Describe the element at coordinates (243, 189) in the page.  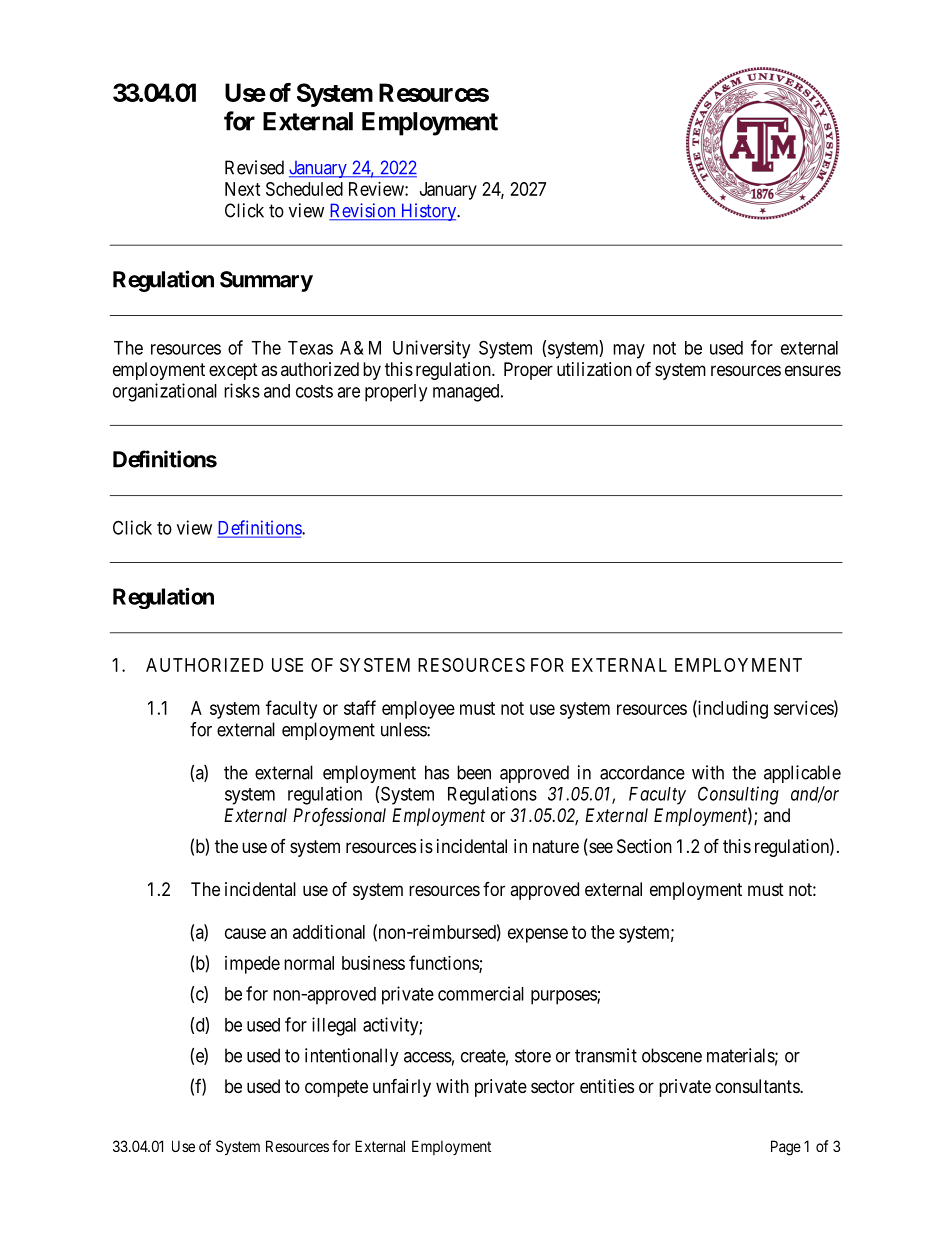
I see `Next` at that location.
